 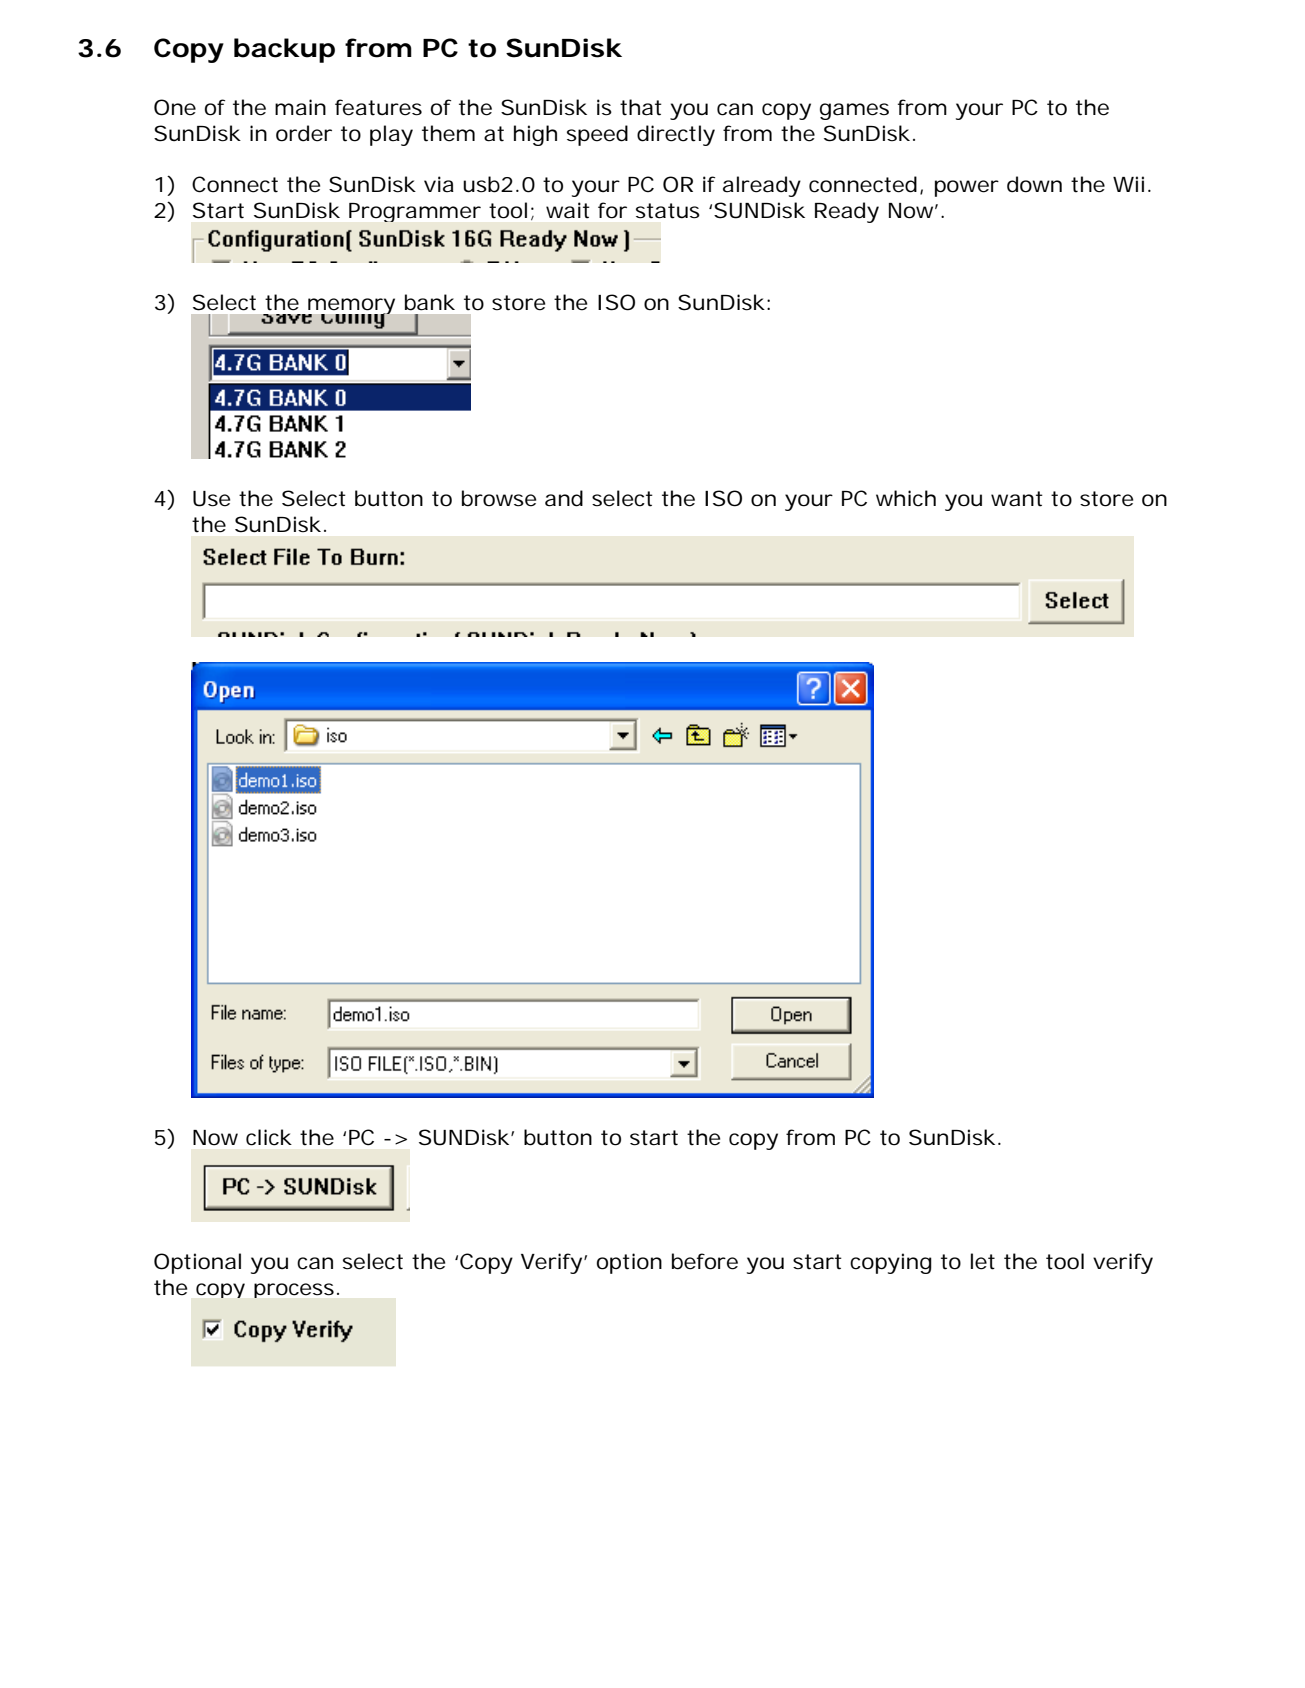 What do you see at coordinates (705, 1261) in the screenshot?
I see `before` at bounding box center [705, 1261].
